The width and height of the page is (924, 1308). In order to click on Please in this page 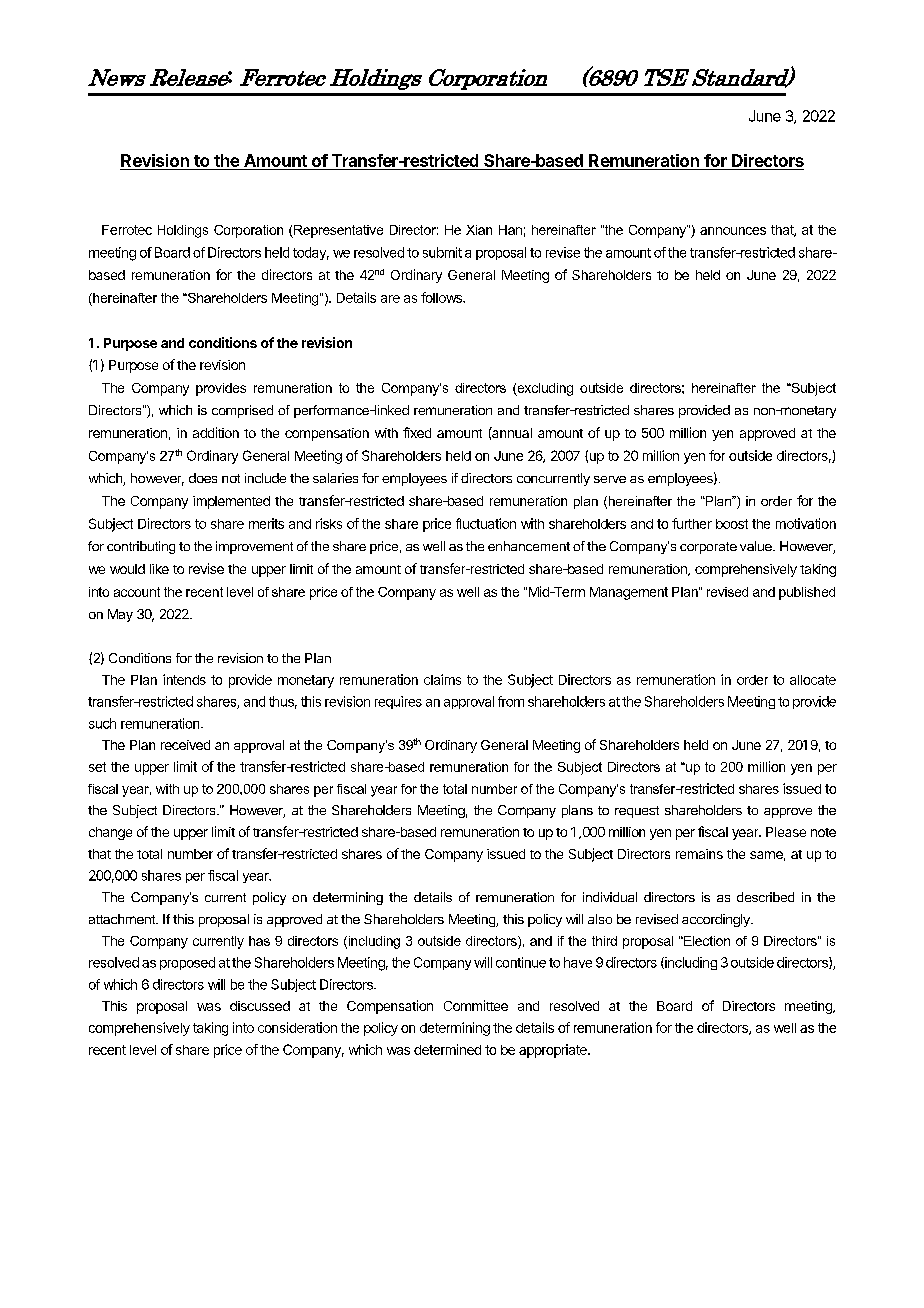, I will do `click(786, 832)`.
